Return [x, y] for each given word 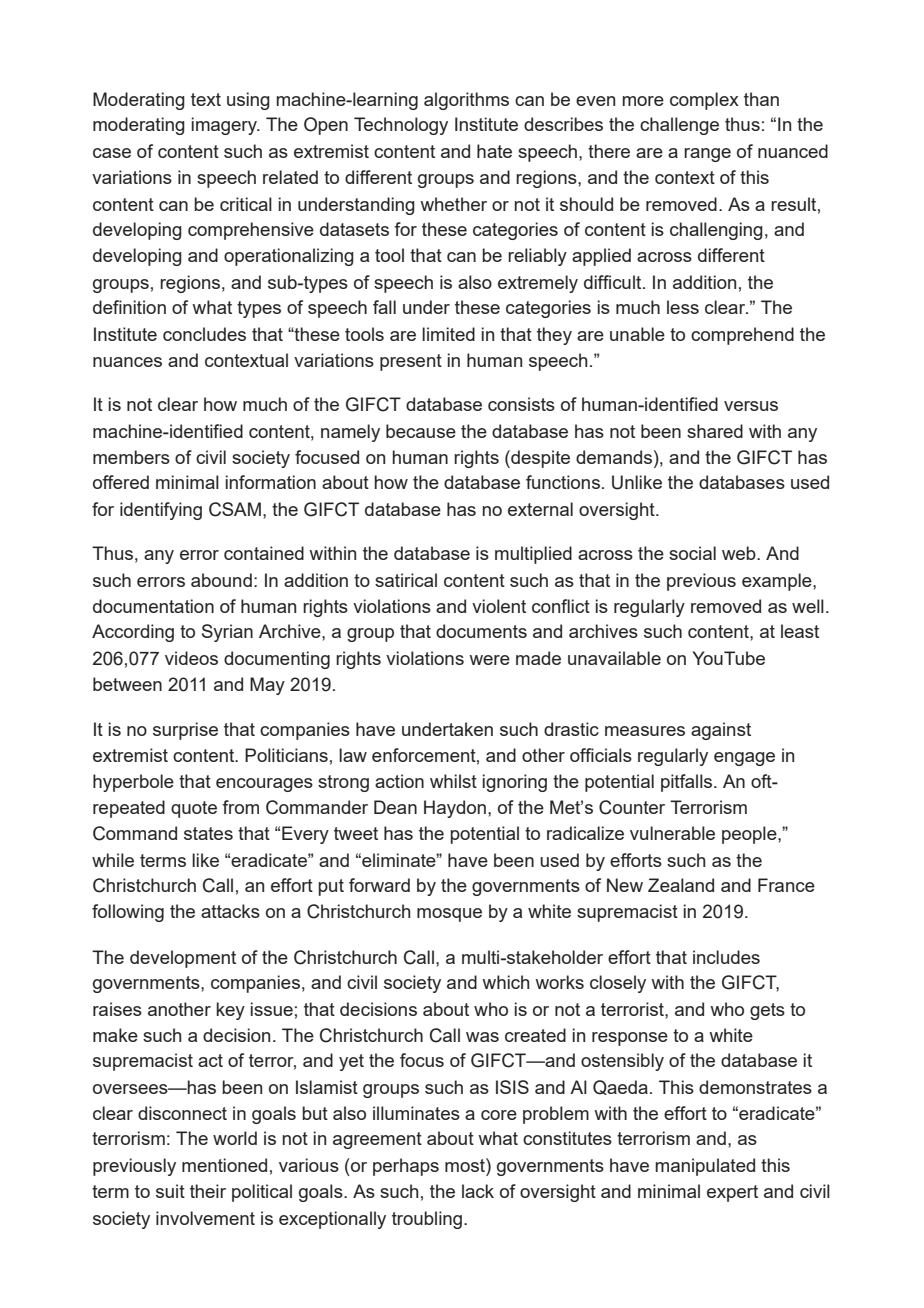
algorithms [466, 101]
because [421, 431]
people [750, 835]
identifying [161, 511]
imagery [225, 126]
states [208, 833]
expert [732, 1193]
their [208, 1191]
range [707, 155]
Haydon [455, 809]
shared [715, 431]
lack [478, 1191]
